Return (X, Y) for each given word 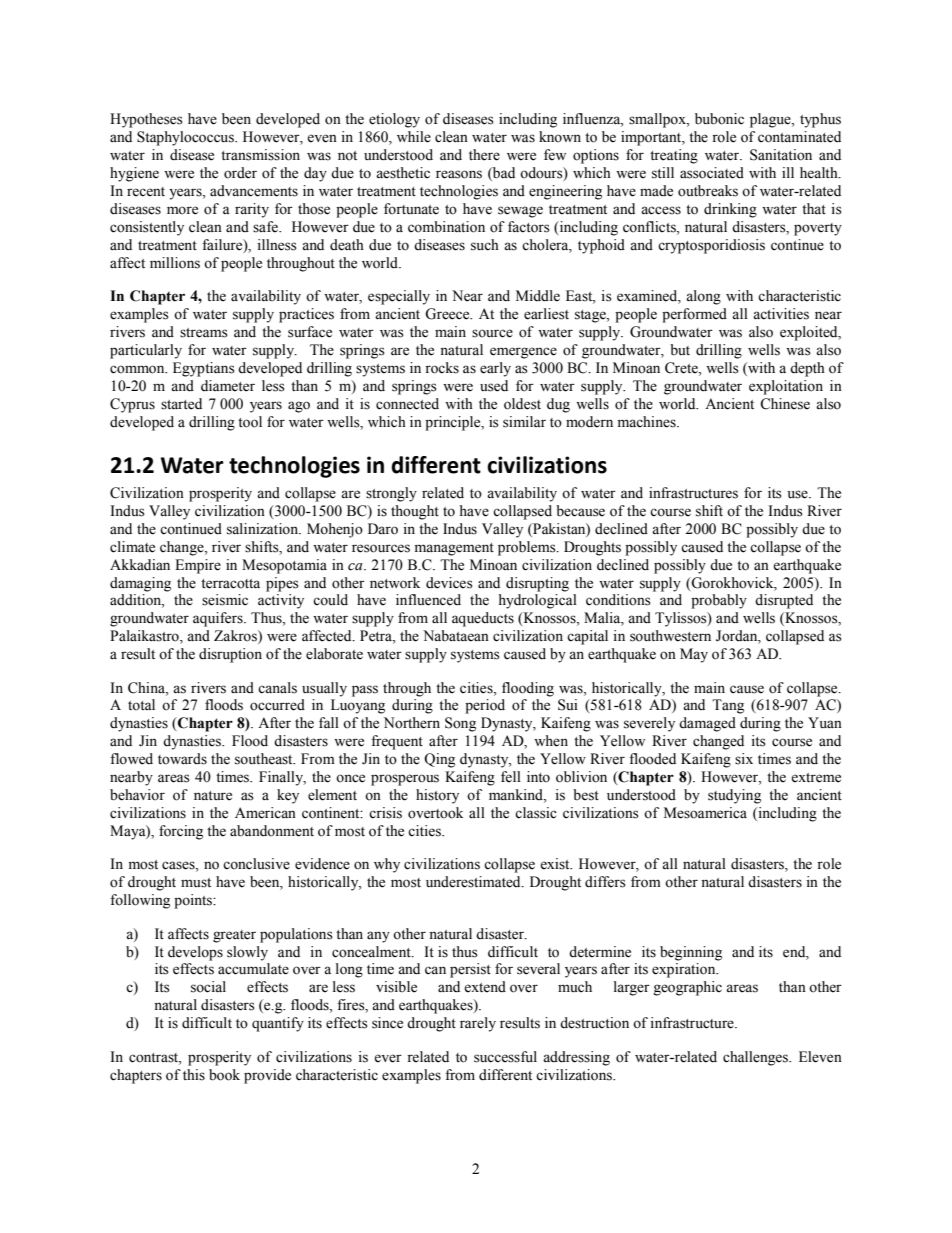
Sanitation (781, 155)
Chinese (785, 404)
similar (524, 422)
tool (250, 422)
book (224, 1075)
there (484, 155)
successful (505, 1057)
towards (182, 759)
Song (460, 724)
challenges (756, 1058)
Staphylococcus (186, 138)
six (744, 759)
